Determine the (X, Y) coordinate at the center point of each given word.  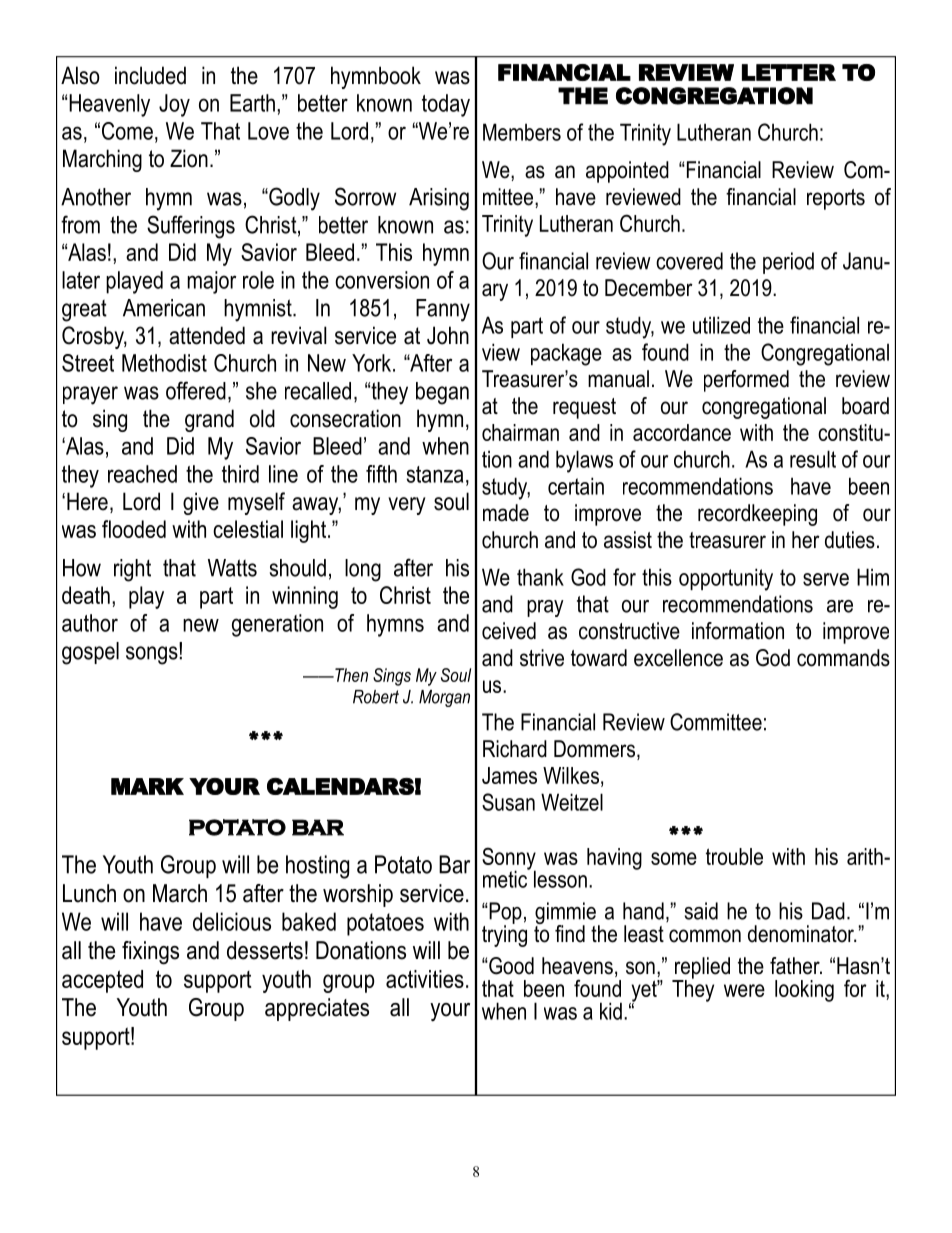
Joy (174, 105)
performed (746, 381)
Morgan (444, 698)
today (446, 105)
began (442, 393)
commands (843, 658)
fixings (150, 953)
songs (153, 654)
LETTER (789, 72)
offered (196, 390)
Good (510, 966)
